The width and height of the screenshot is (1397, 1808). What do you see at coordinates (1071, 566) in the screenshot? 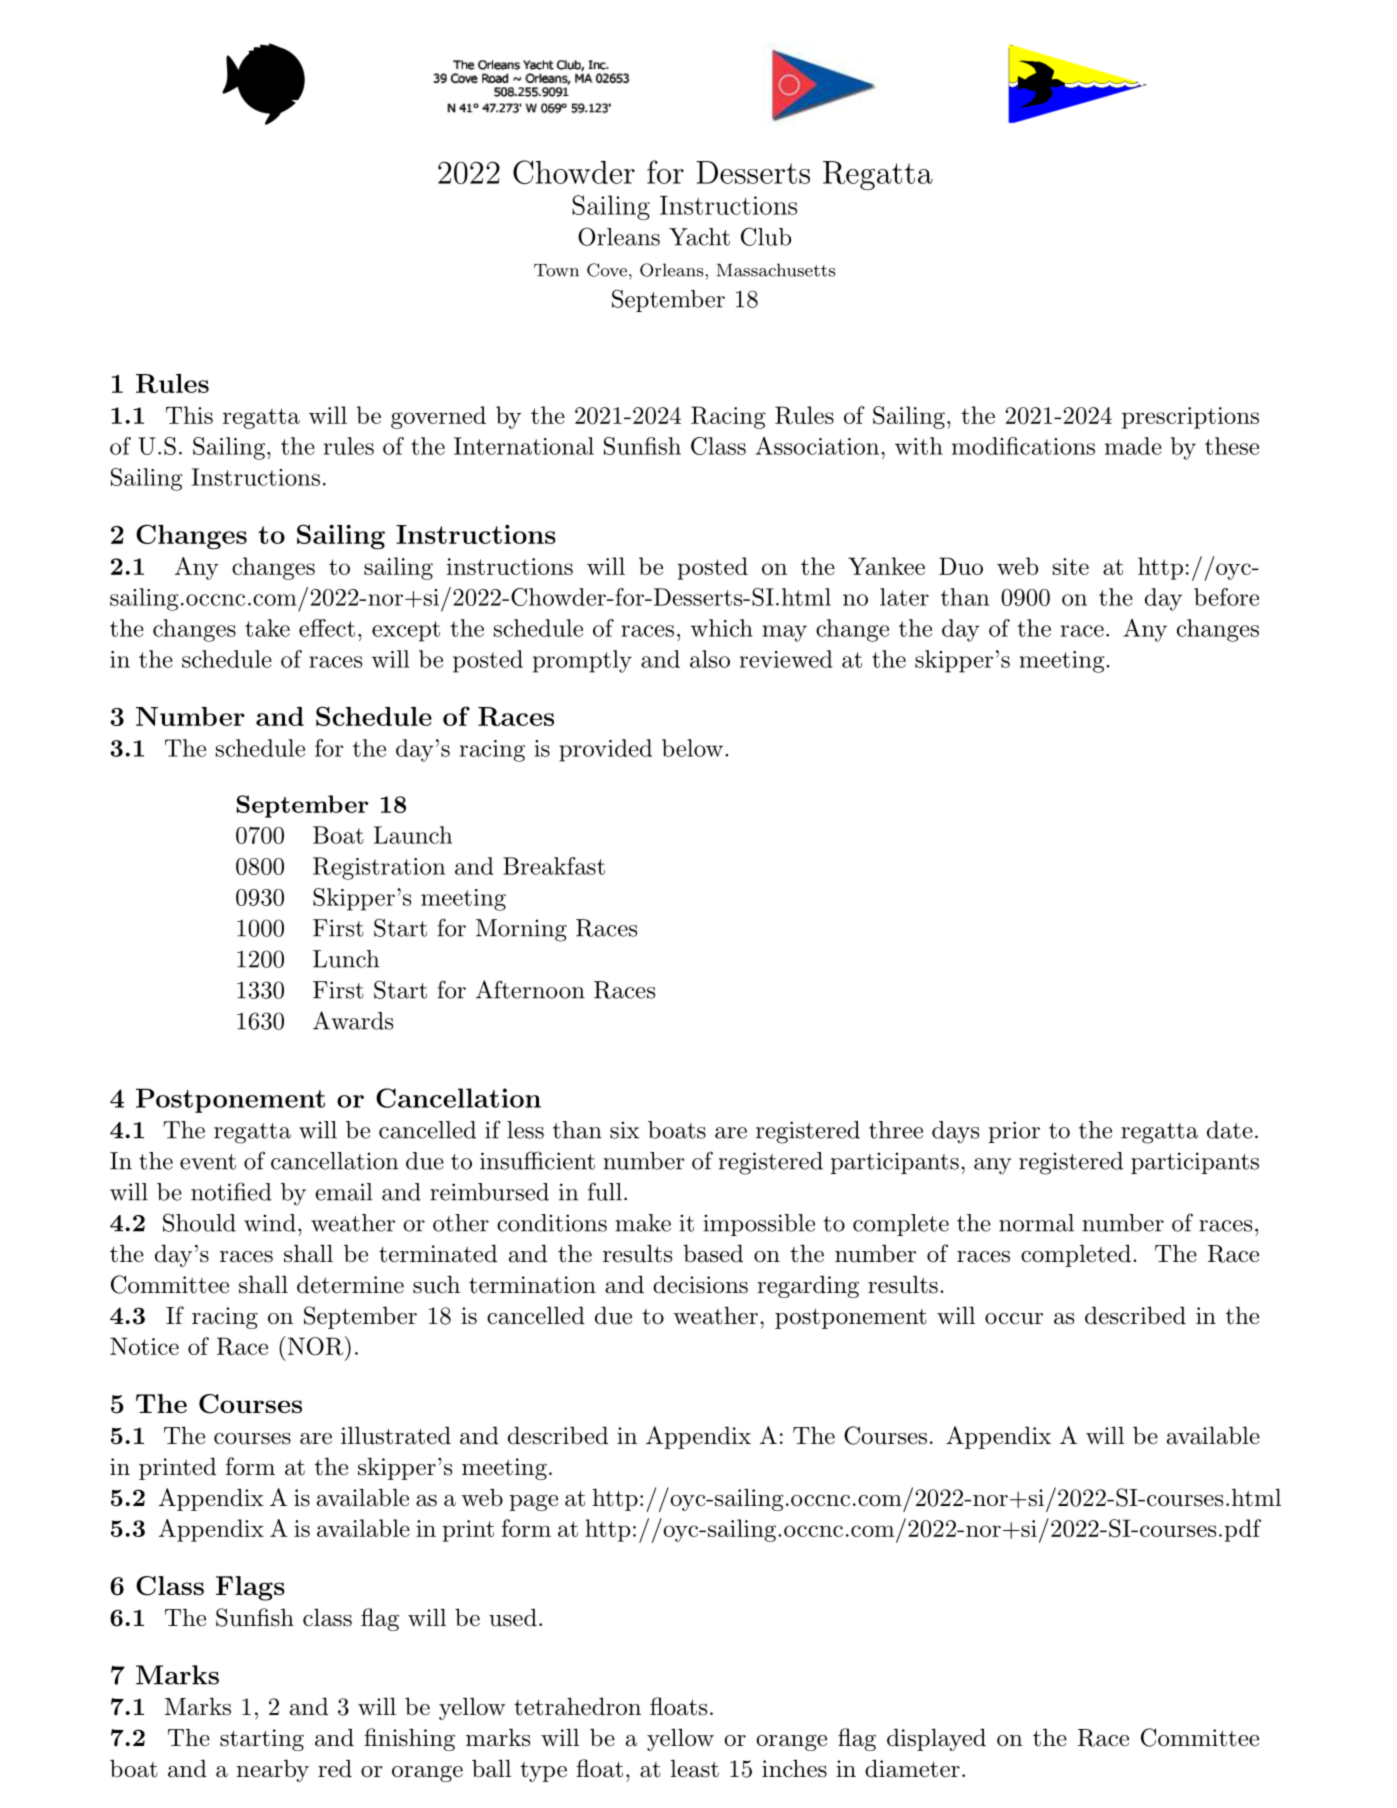
I see `site` at bounding box center [1071, 566].
